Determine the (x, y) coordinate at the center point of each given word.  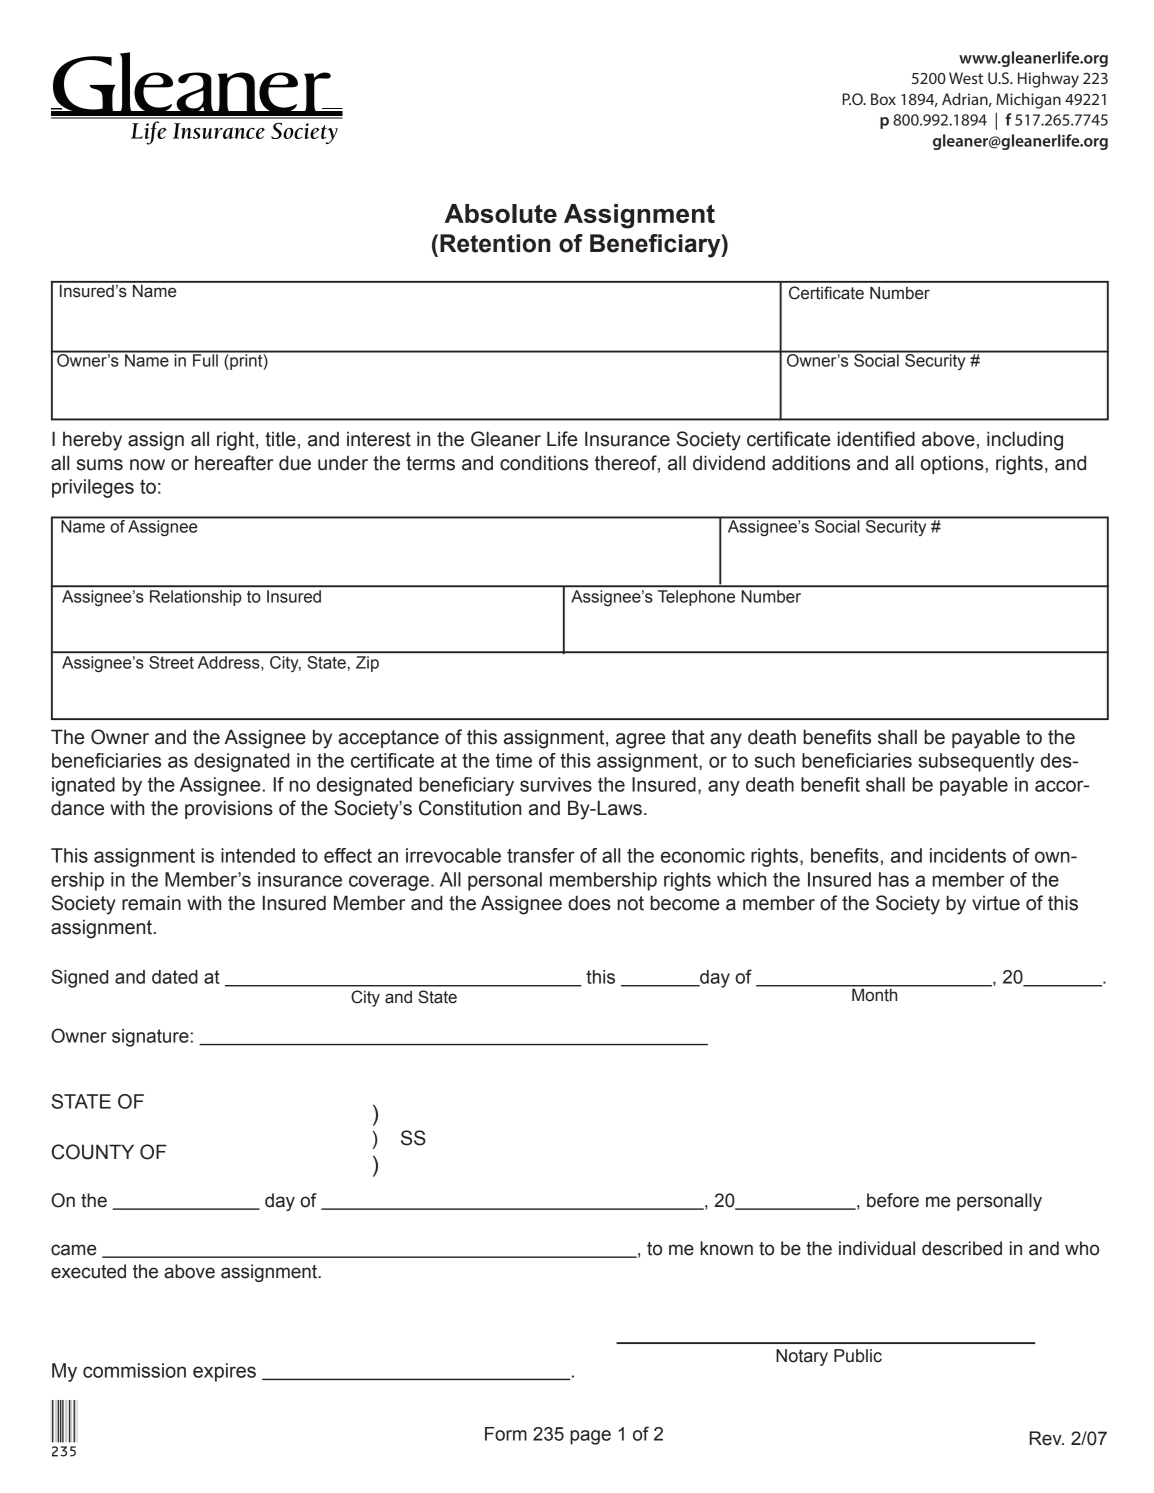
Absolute (501, 213)
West (966, 78)
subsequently (976, 762)
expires (224, 1372)
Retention (495, 243)
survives (556, 784)
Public (858, 1356)
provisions (229, 809)
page (590, 1437)
